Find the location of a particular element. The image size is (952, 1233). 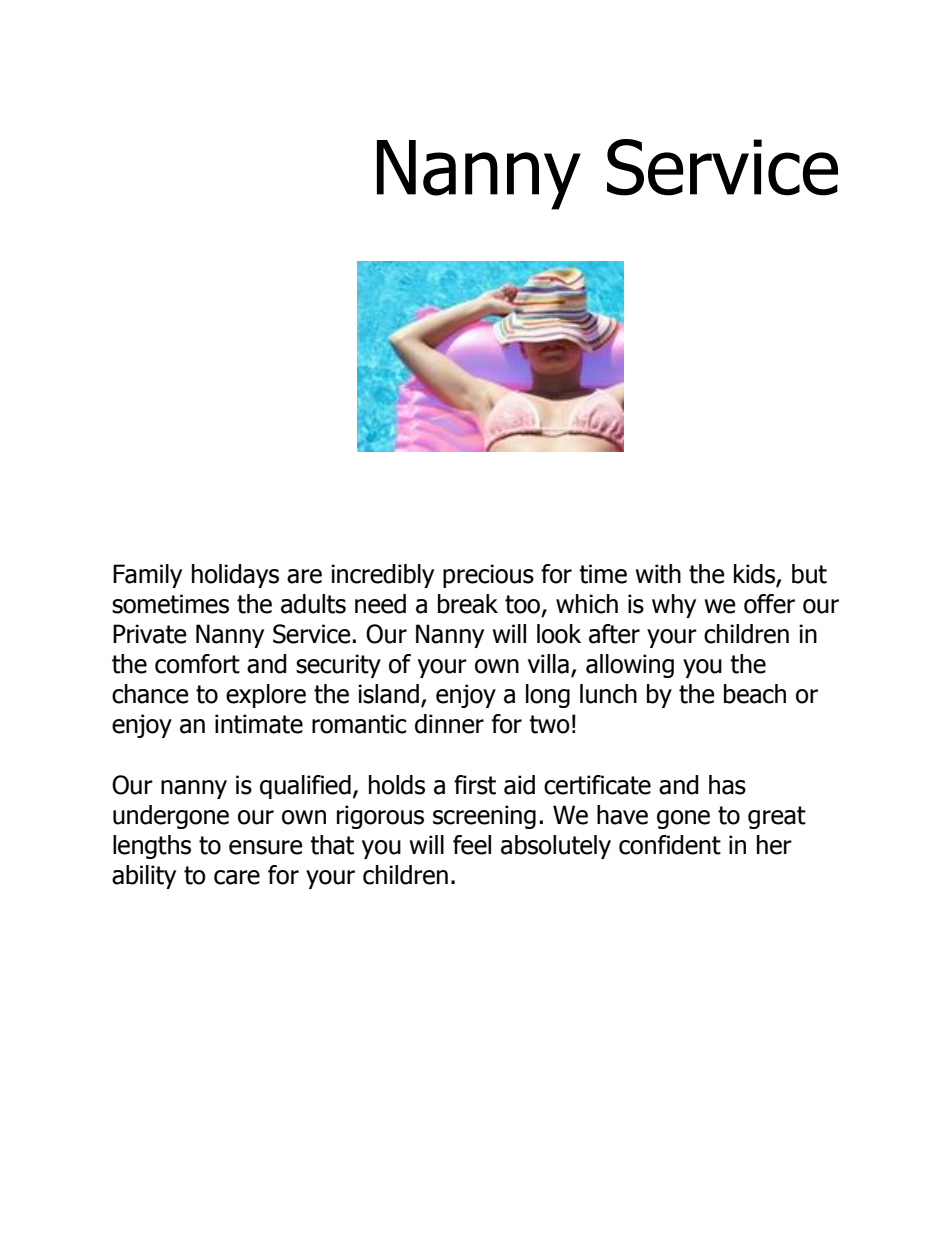

intimate is located at coordinates (259, 724).
